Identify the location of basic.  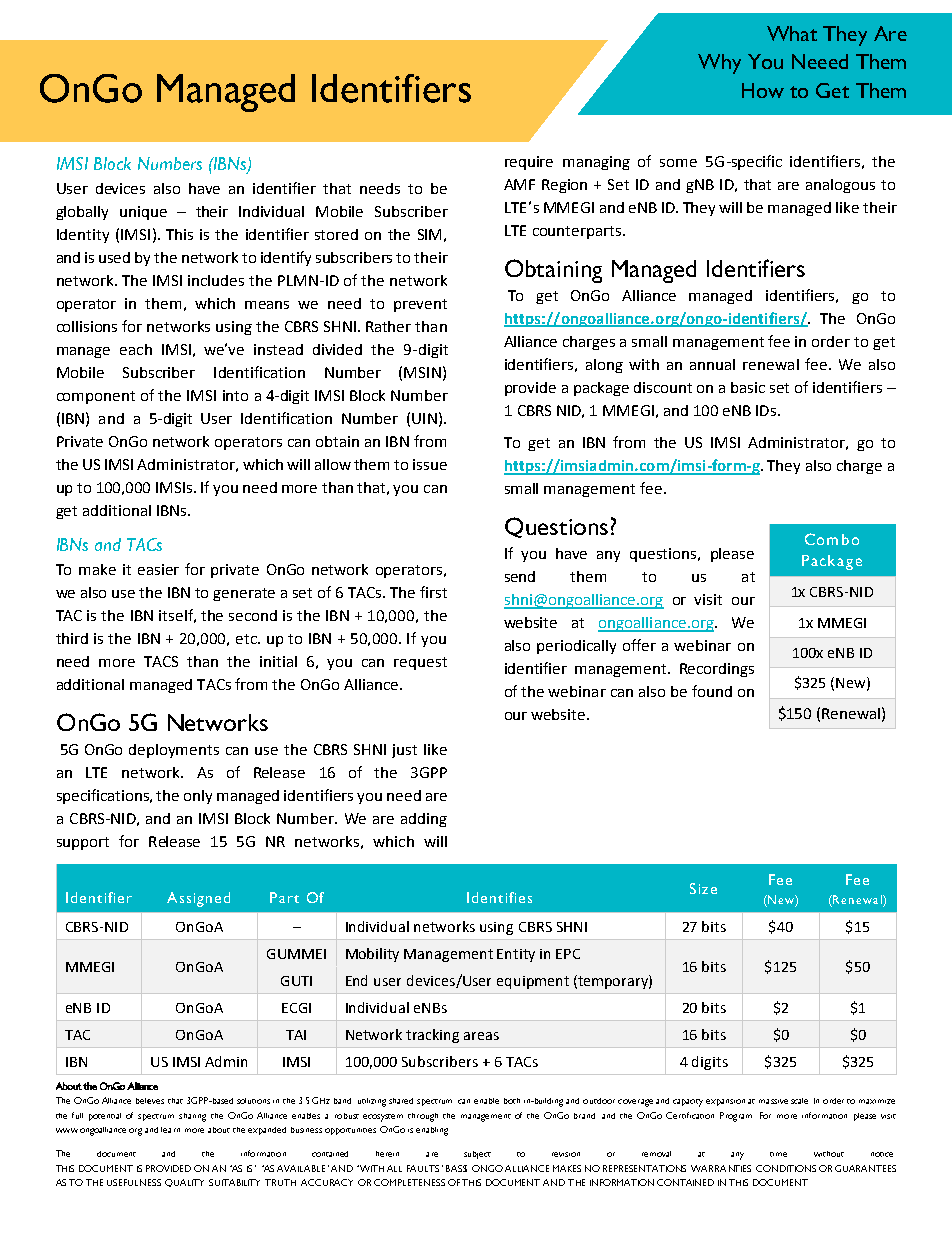
(748, 387).
